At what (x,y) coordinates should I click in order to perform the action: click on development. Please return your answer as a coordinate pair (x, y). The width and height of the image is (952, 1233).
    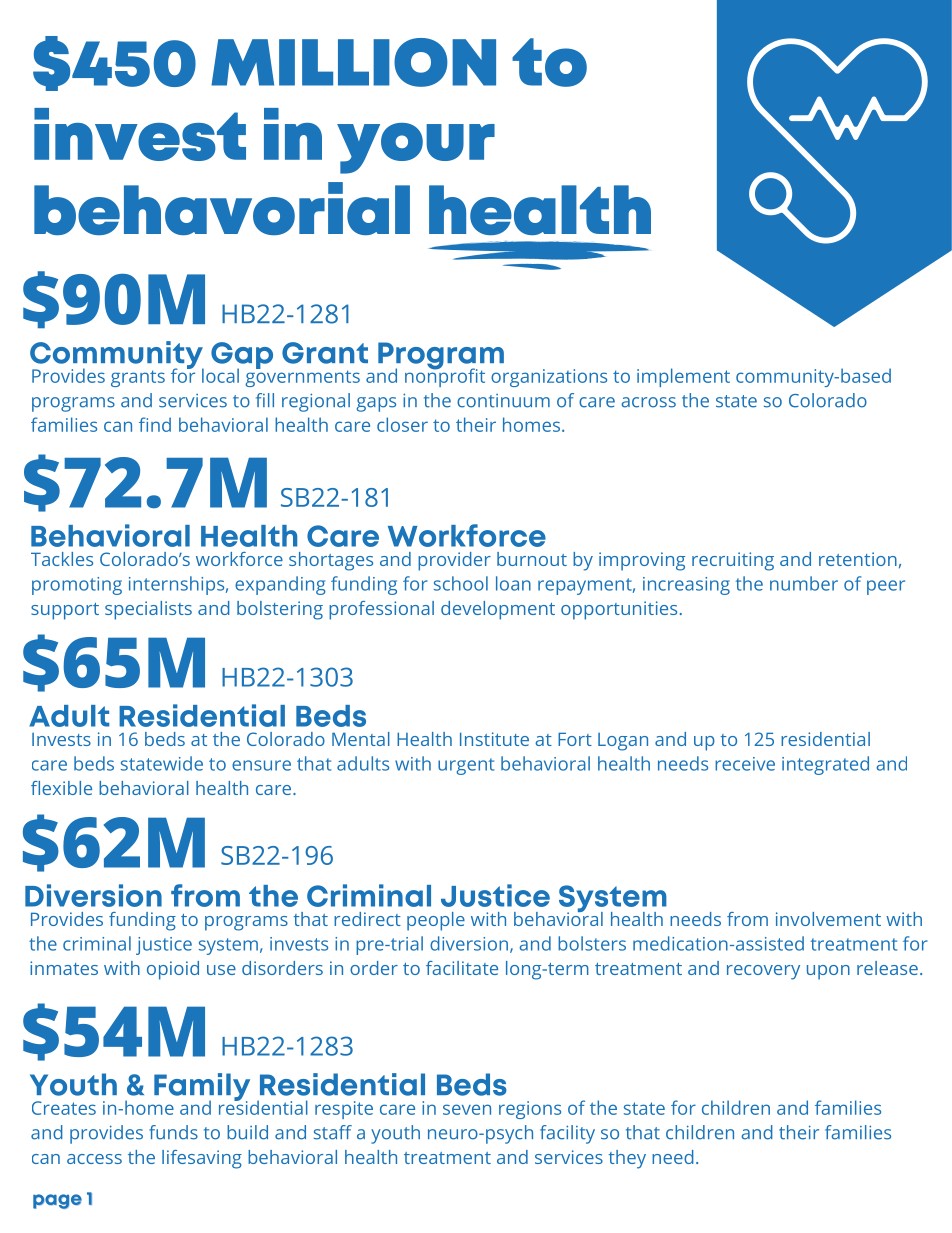
    Looking at the image, I should click on (498, 610).
